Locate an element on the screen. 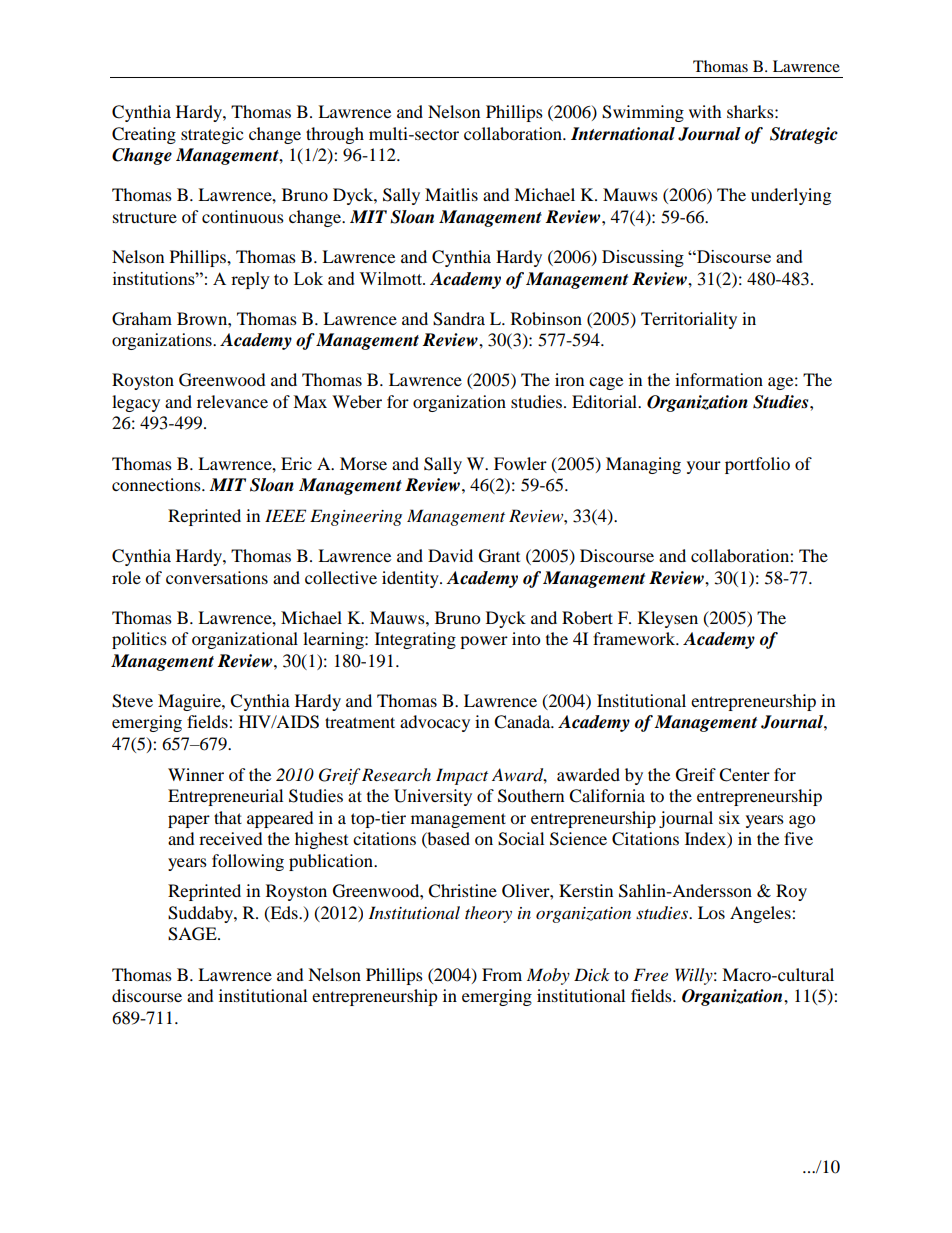 The width and height of the screenshot is (952, 1233). David is located at coordinates (450, 555).
